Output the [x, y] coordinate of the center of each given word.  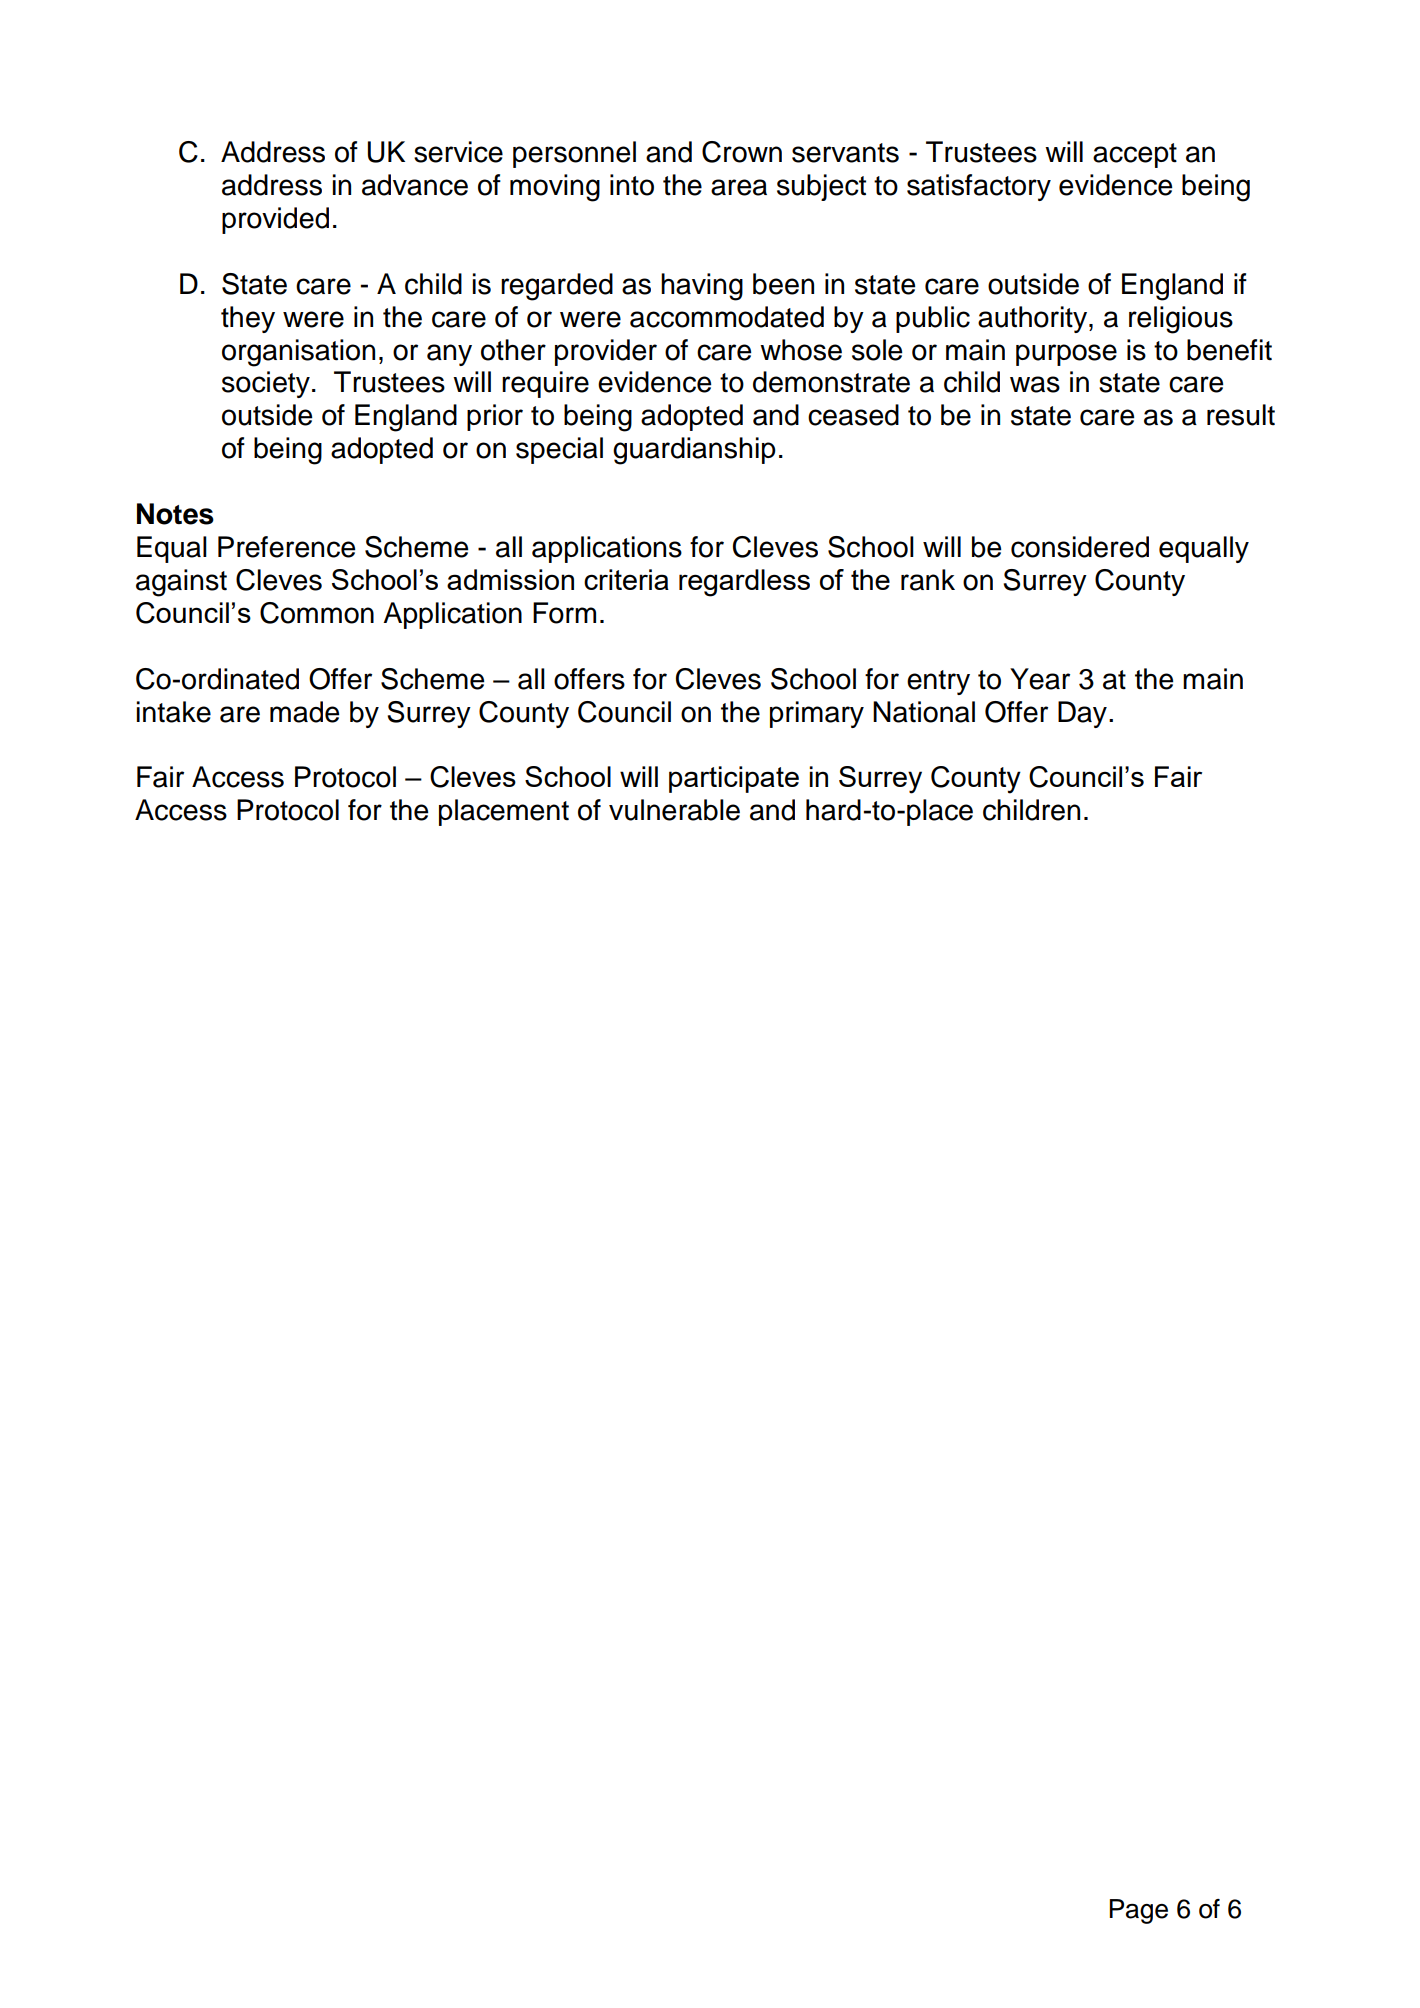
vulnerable [674, 810]
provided [275, 220]
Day [1082, 714]
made [304, 712]
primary [817, 714]
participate [734, 779]
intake [173, 712]
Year [1040, 679]
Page [1139, 1911]
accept [1135, 155]
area [739, 187]
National [924, 712]
